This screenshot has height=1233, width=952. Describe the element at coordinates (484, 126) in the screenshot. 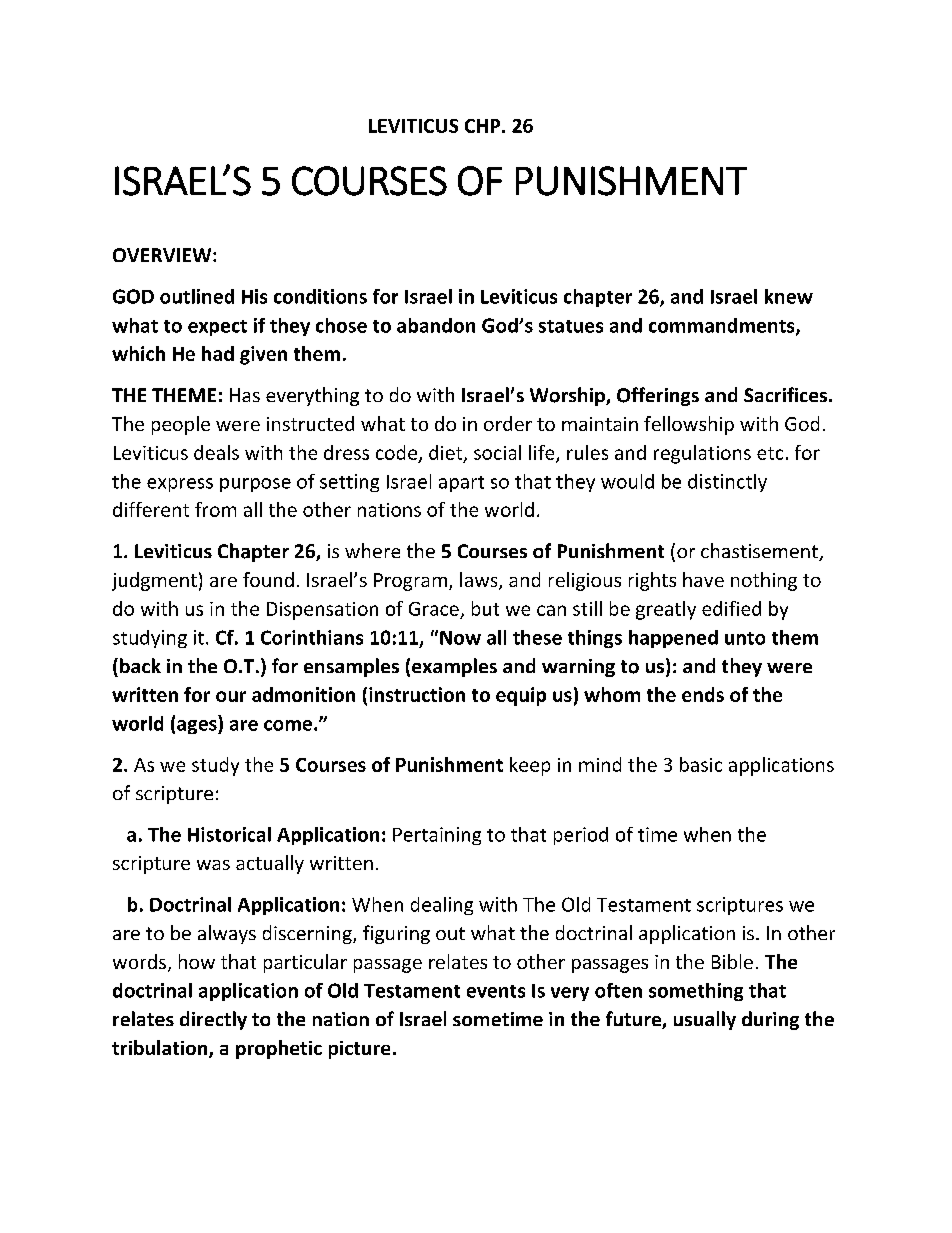

I see `CHP` at that location.
